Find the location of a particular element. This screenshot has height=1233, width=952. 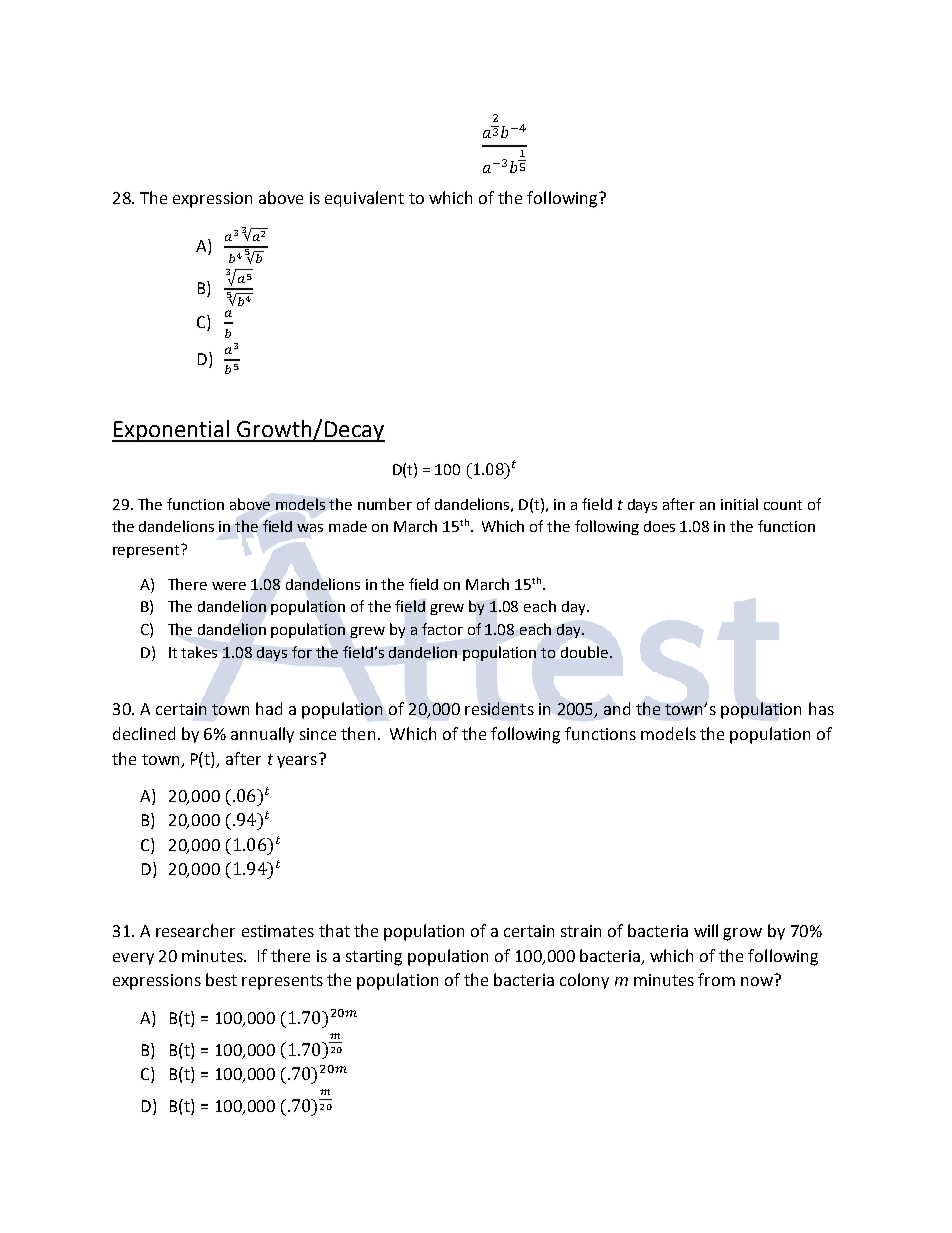

equivalent is located at coordinates (364, 199).
